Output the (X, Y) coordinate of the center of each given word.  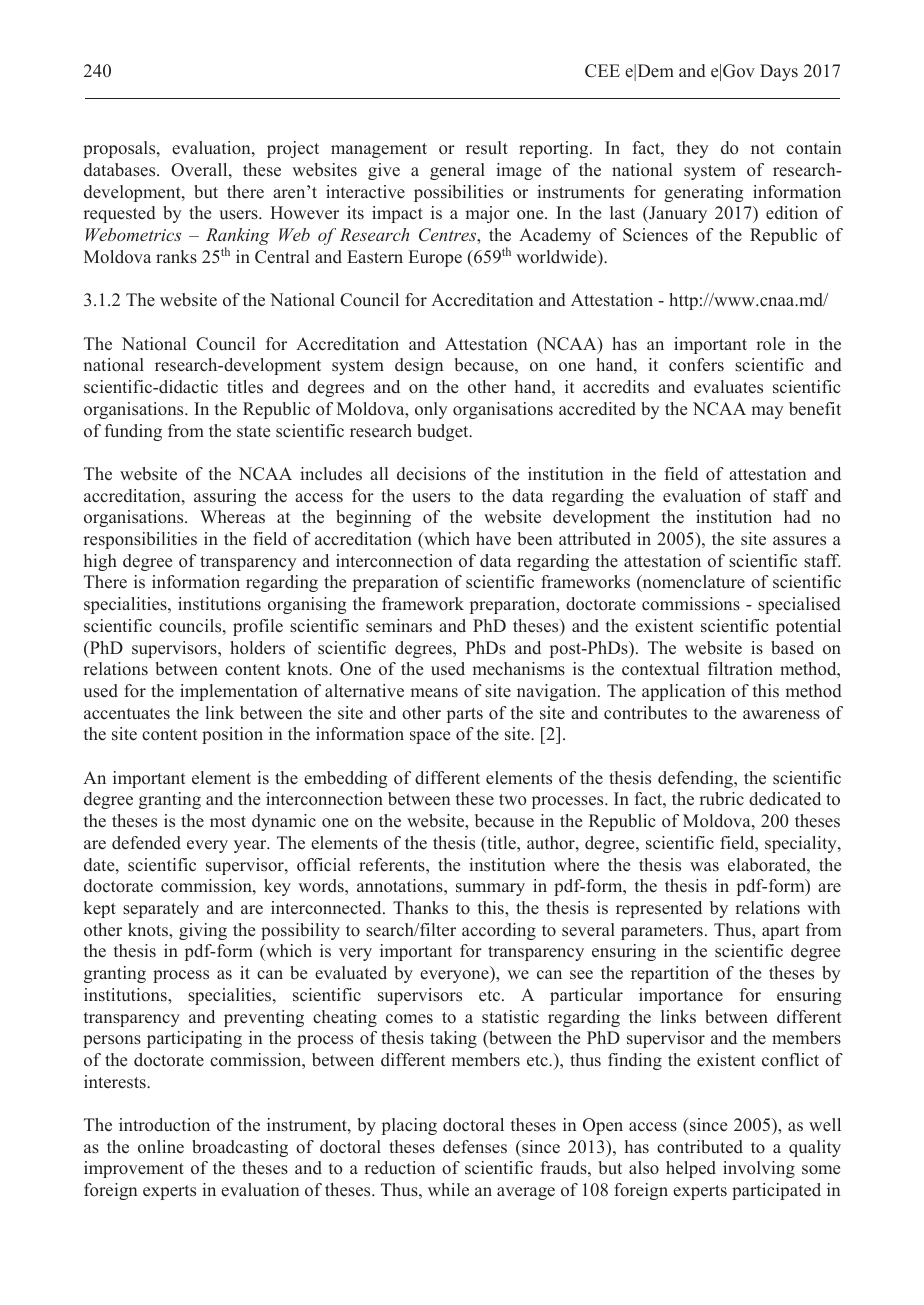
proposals (120, 149)
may (767, 412)
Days (779, 72)
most (228, 822)
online (161, 1147)
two (513, 799)
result (487, 148)
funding (133, 432)
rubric (721, 799)
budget (444, 432)
